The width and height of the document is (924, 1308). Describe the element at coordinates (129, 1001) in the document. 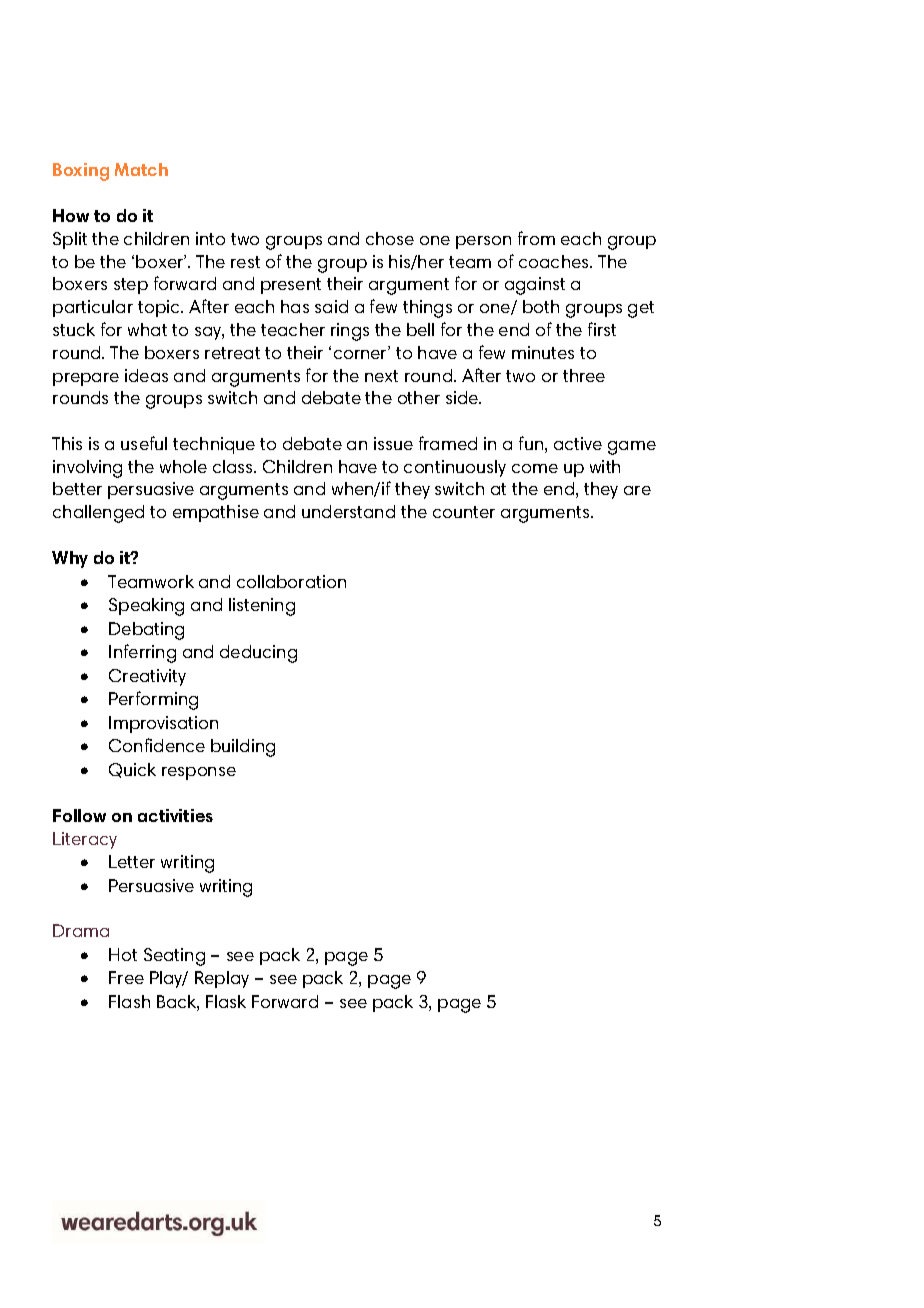

I see `Flash` at that location.
